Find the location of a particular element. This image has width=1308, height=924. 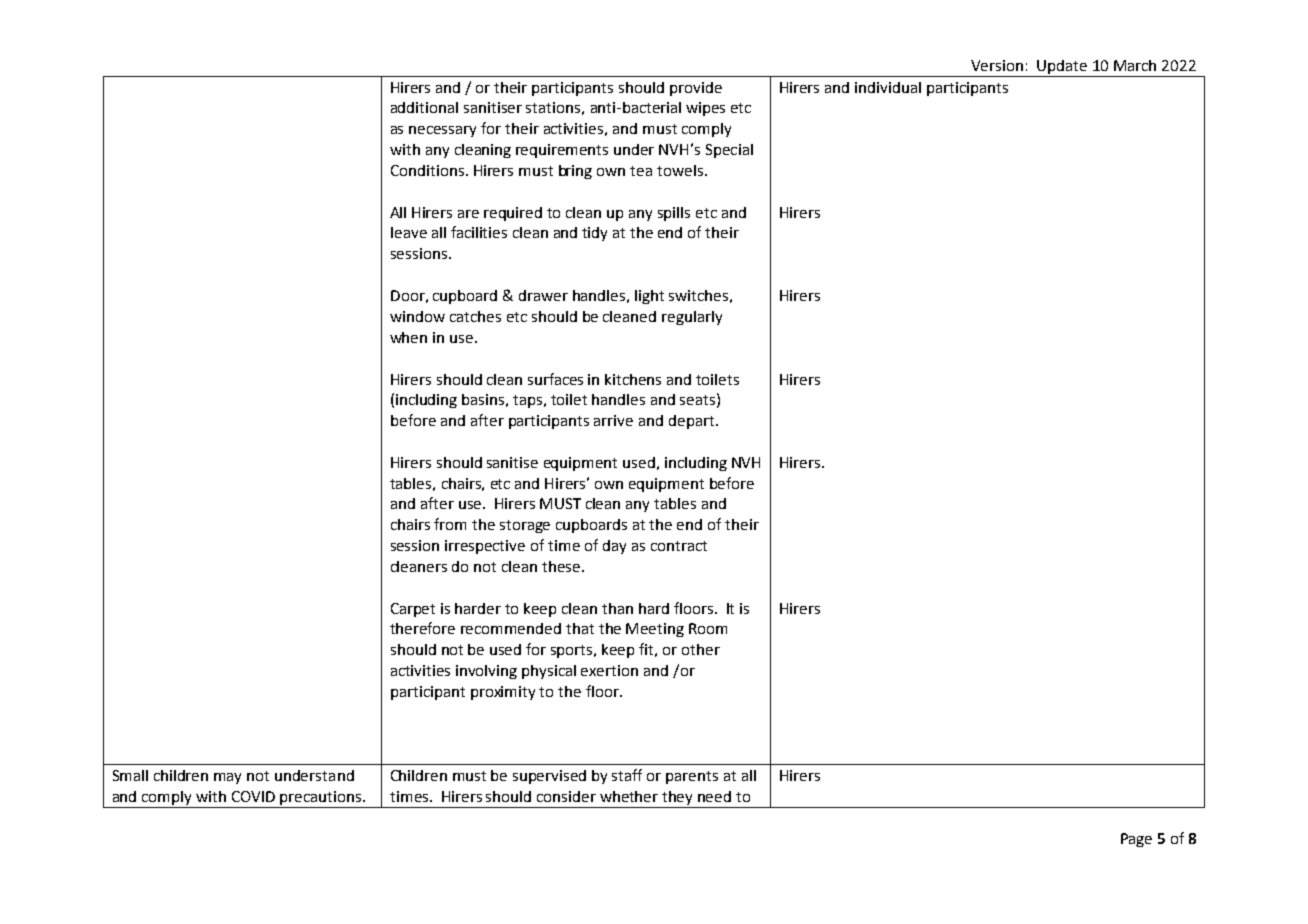

additional is located at coordinates (424, 107).
